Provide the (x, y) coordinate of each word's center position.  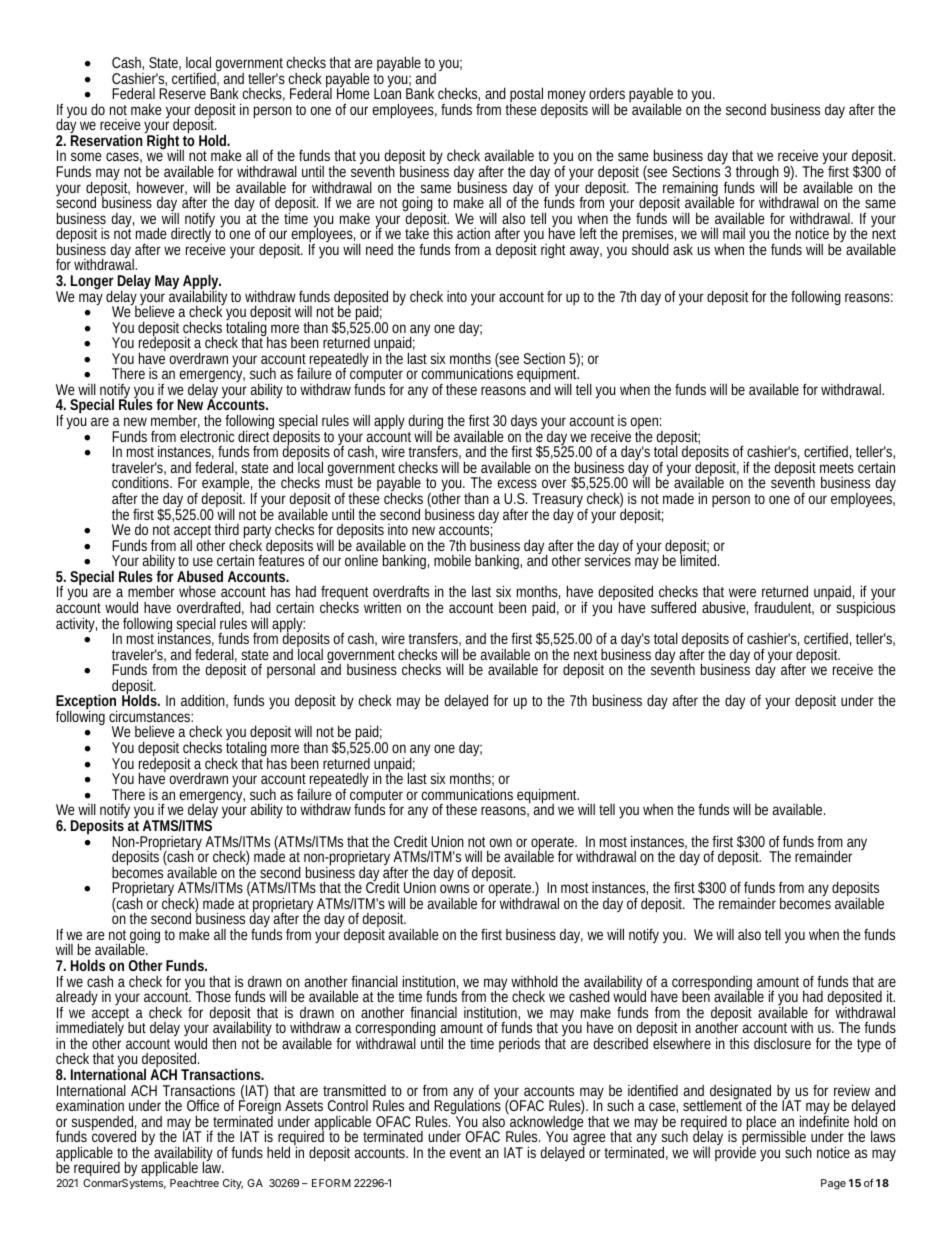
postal (528, 96)
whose (197, 591)
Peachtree (194, 1183)
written (382, 607)
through (757, 174)
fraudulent (784, 608)
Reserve (182, 93)
